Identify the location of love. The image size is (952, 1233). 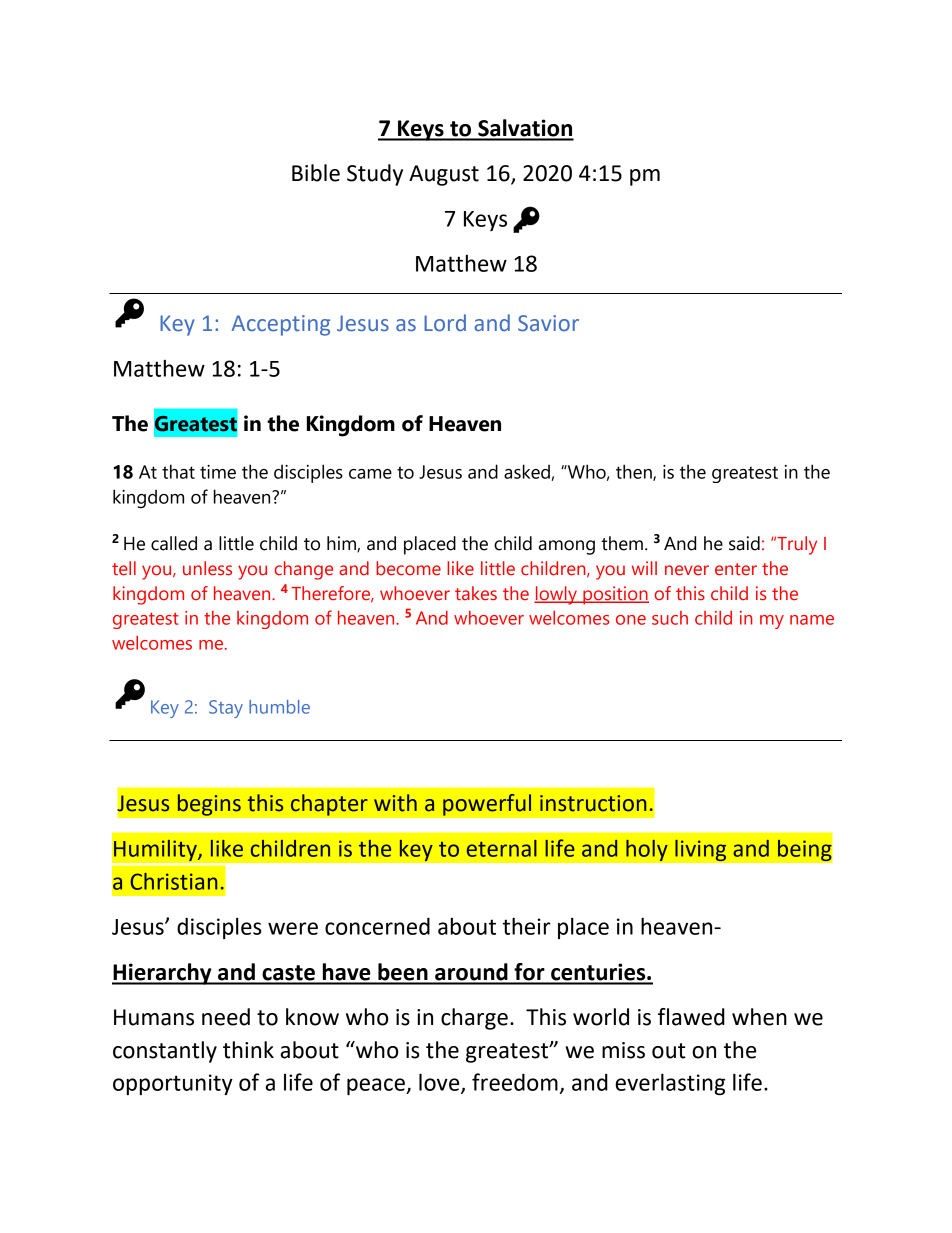
(440, 1083).
